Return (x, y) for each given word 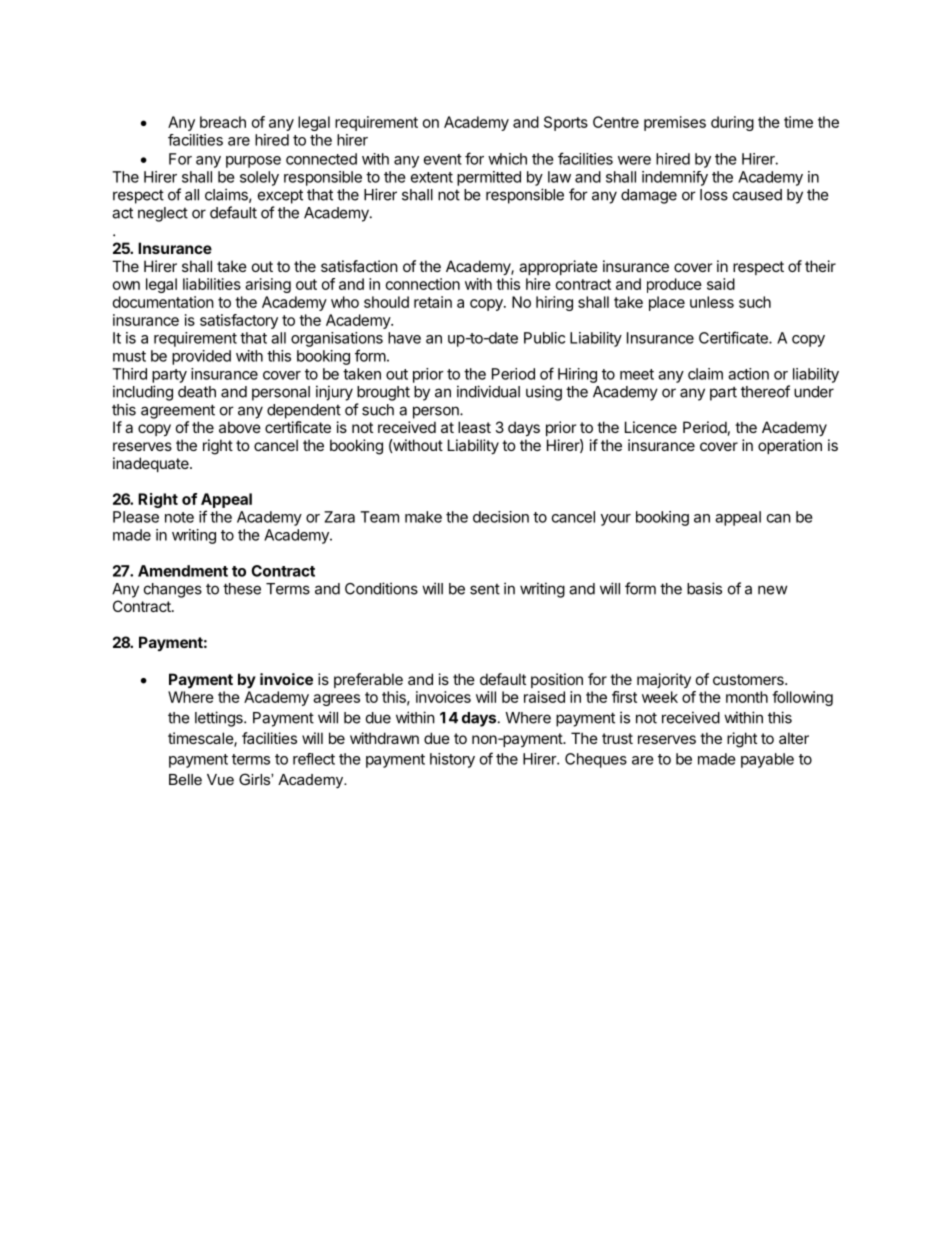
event (443, 159)
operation (790, 446)
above (240, 427)
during (732, 123)
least (474, 427)
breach (223, 122)
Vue (220, 779)
